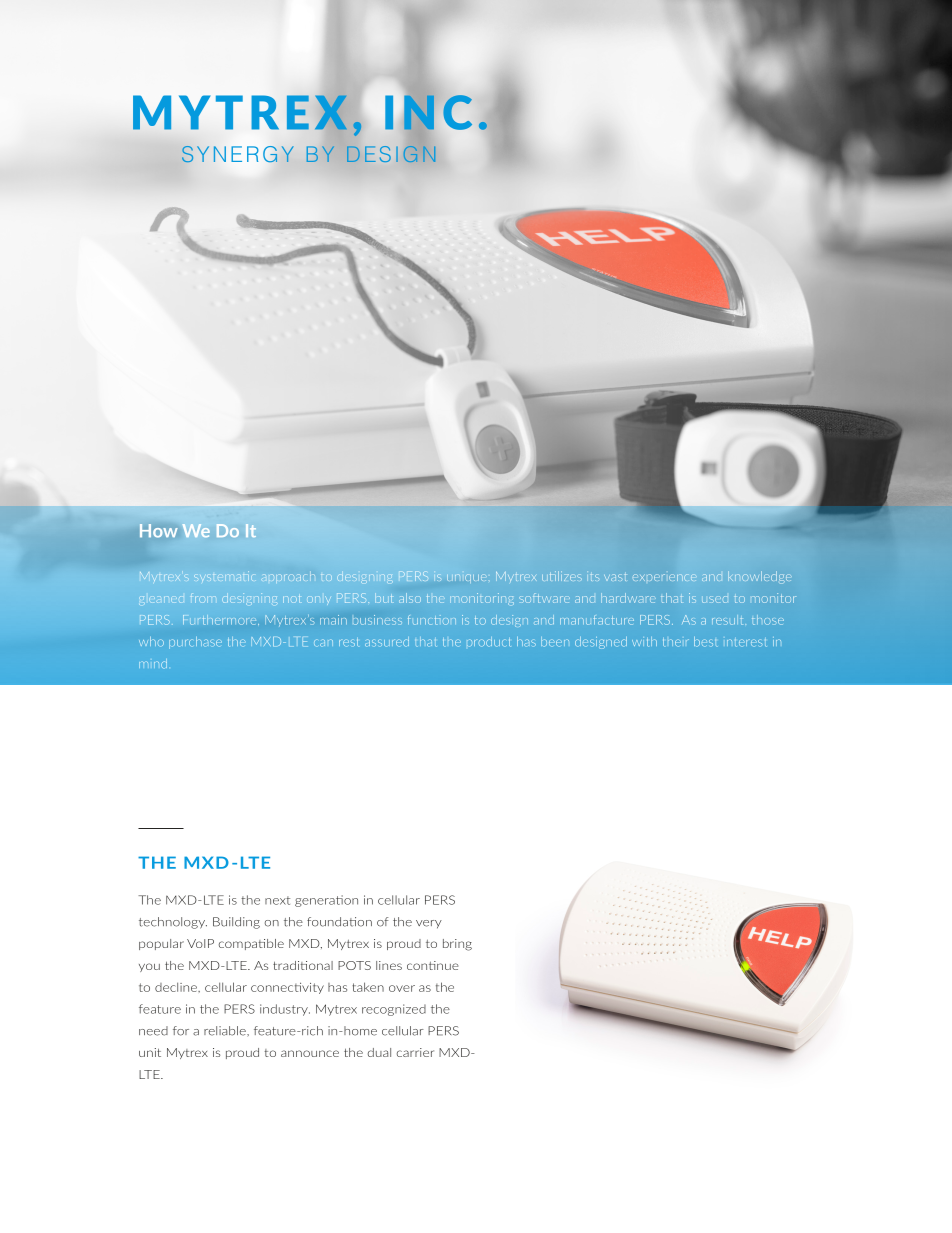  What do you see at coordinates (153, 663) in the screenshot?
I see `mind` at bounding box center [153, 663].
